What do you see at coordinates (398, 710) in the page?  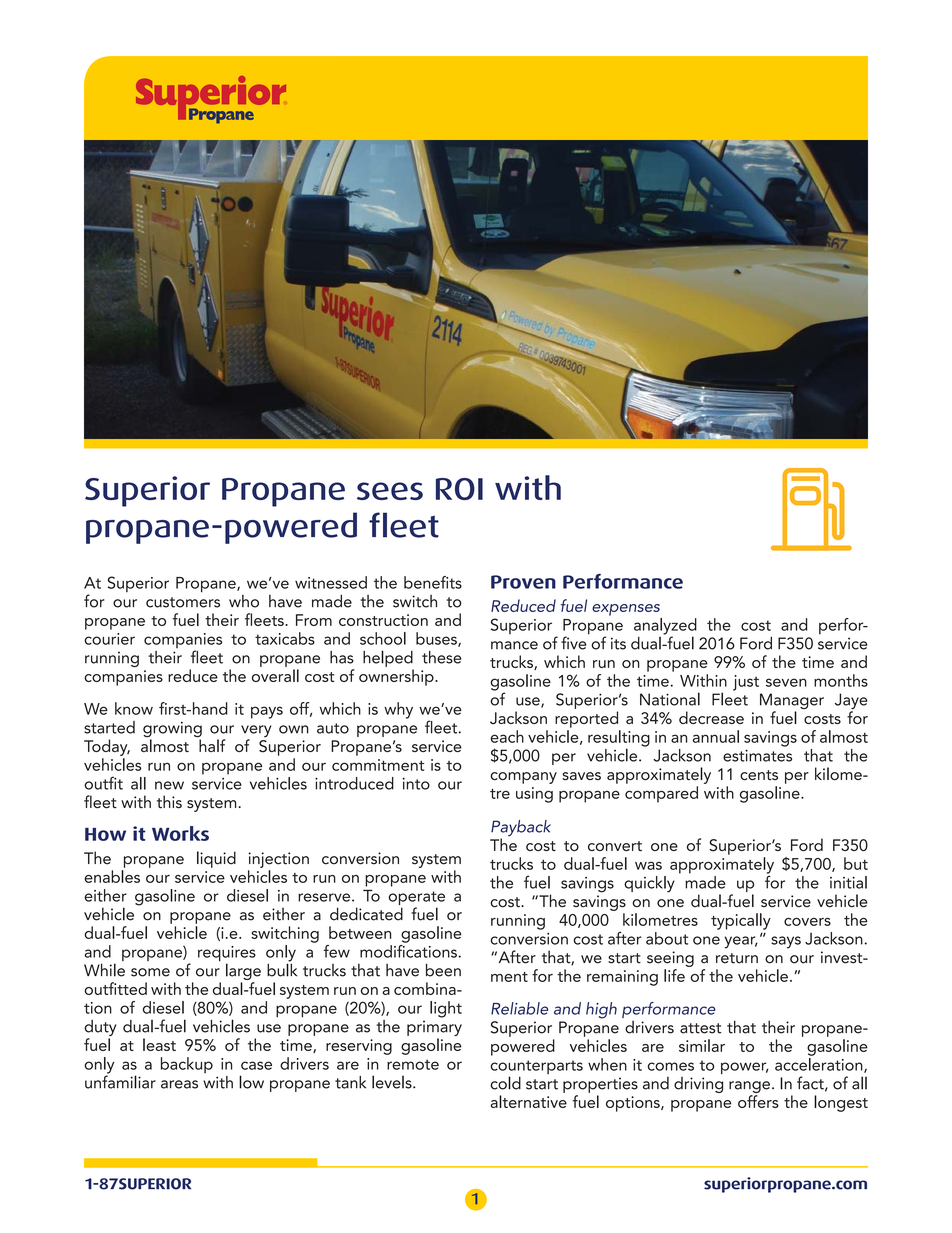 I see `why` at bounding box center [398, 710].
